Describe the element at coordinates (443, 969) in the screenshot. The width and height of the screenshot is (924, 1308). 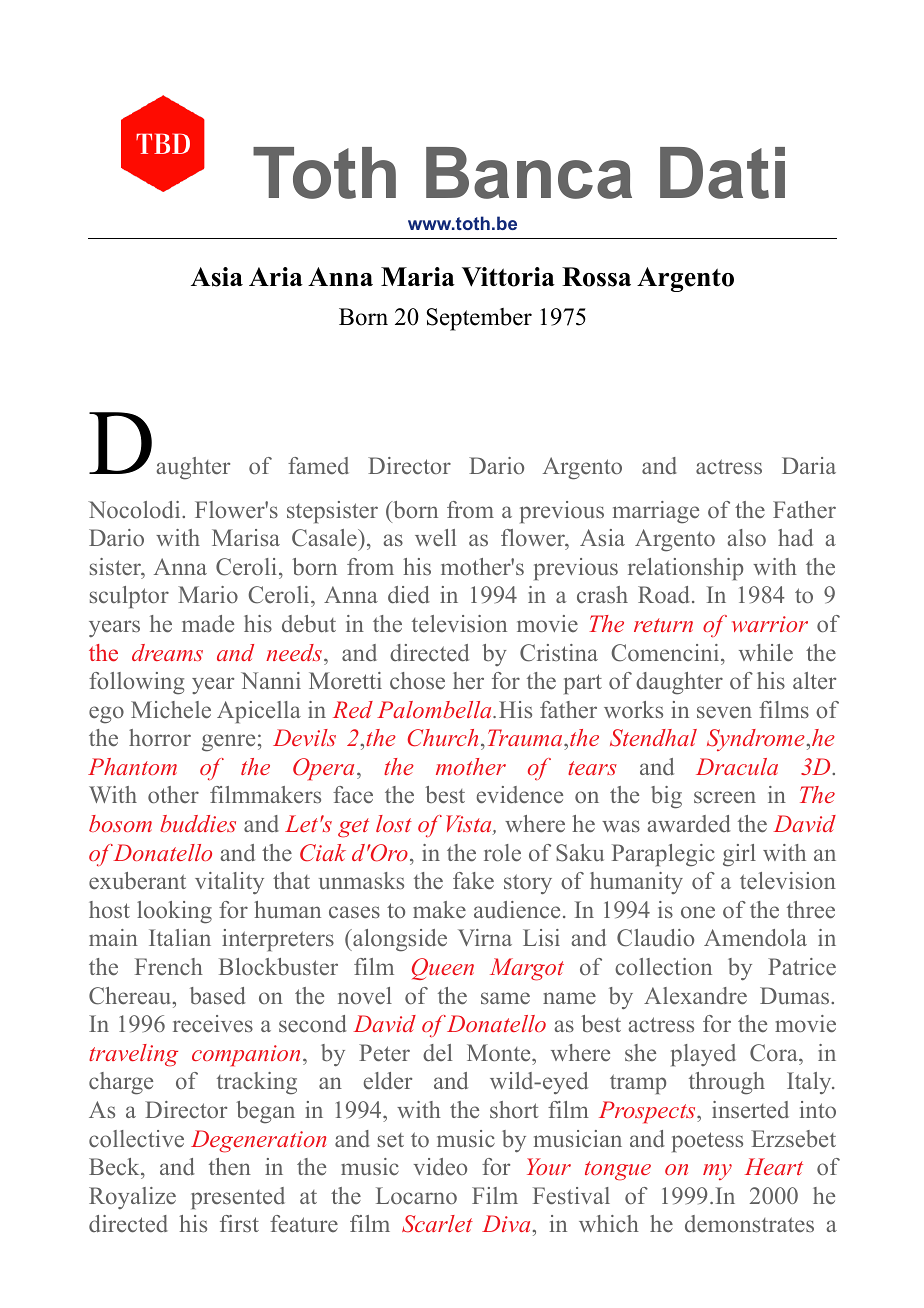
I see `Queen` at that location.
